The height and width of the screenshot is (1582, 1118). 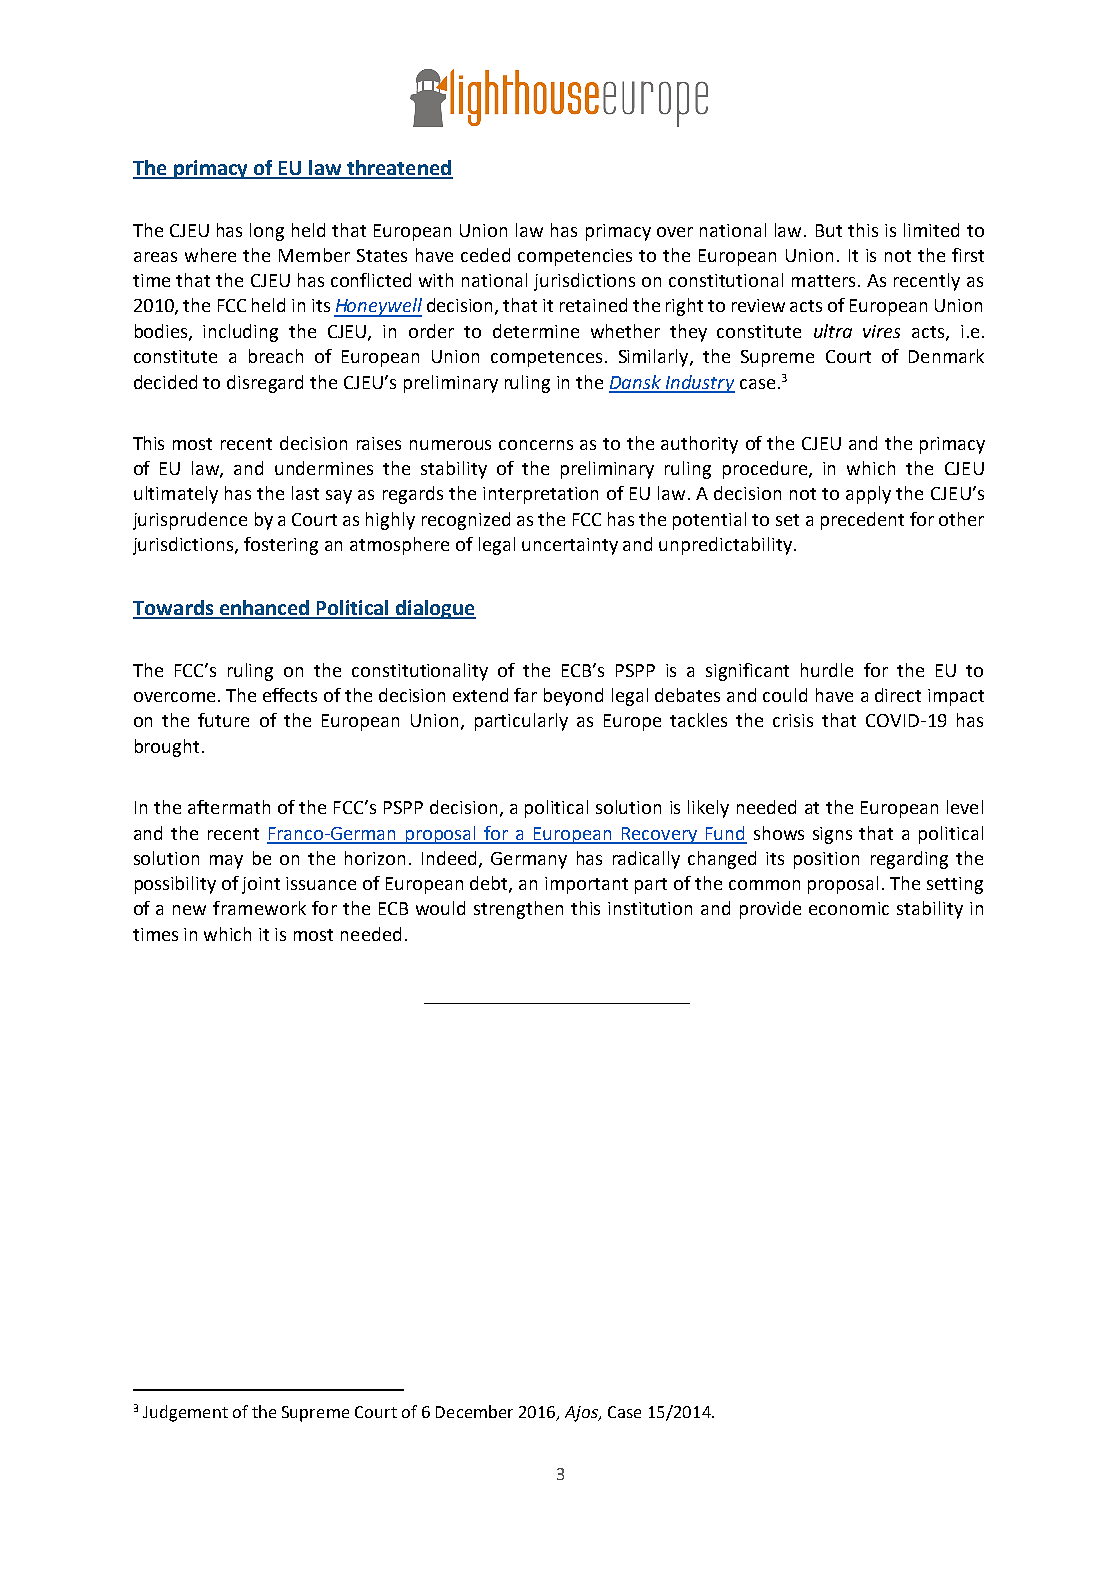 What do you see at coordinates (185, 1413) in the screenshot?
I see `Judgement` at bounding box center [185, 1413].
